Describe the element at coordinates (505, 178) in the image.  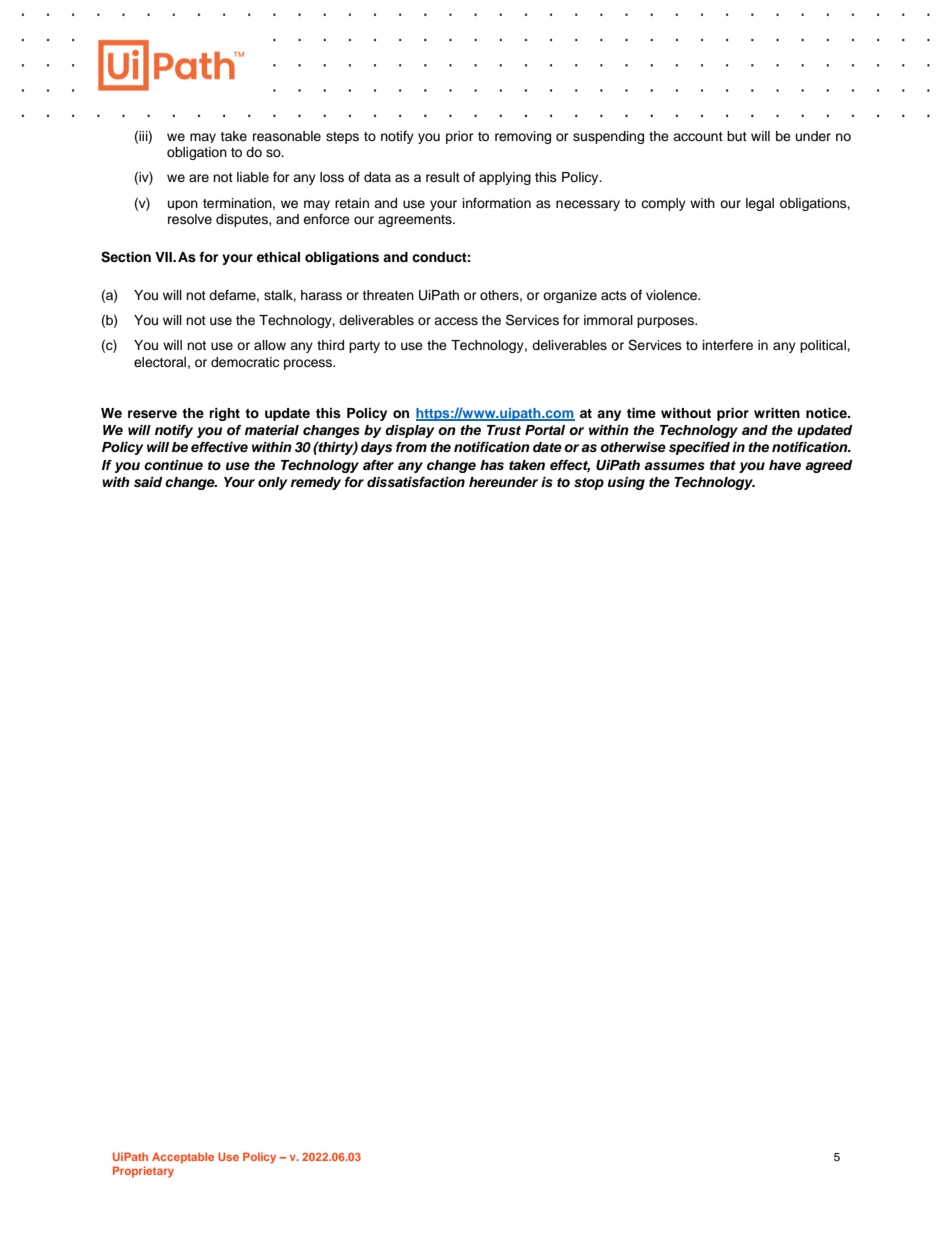
I see `applying` at that location.
